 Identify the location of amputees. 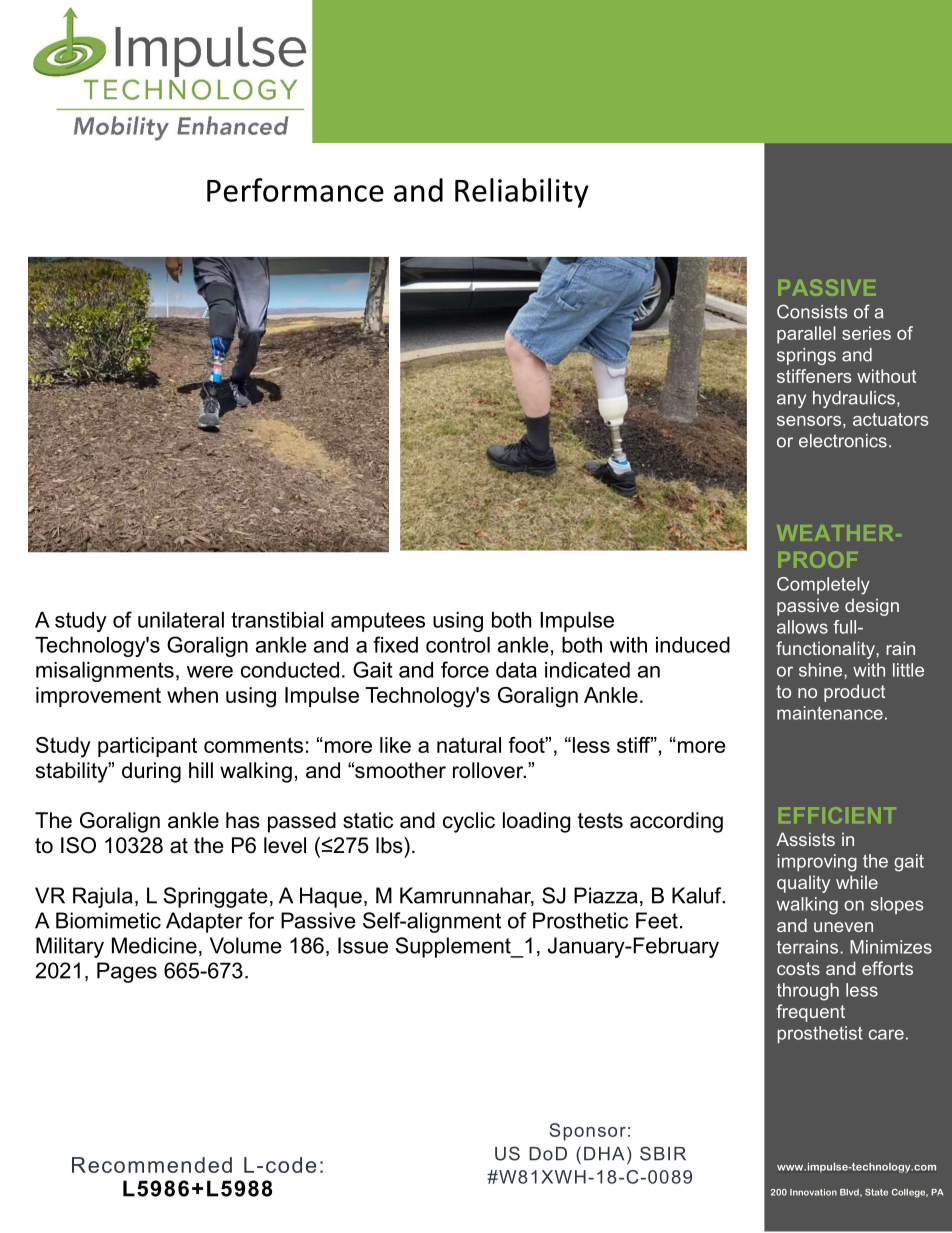
(378, 622).
